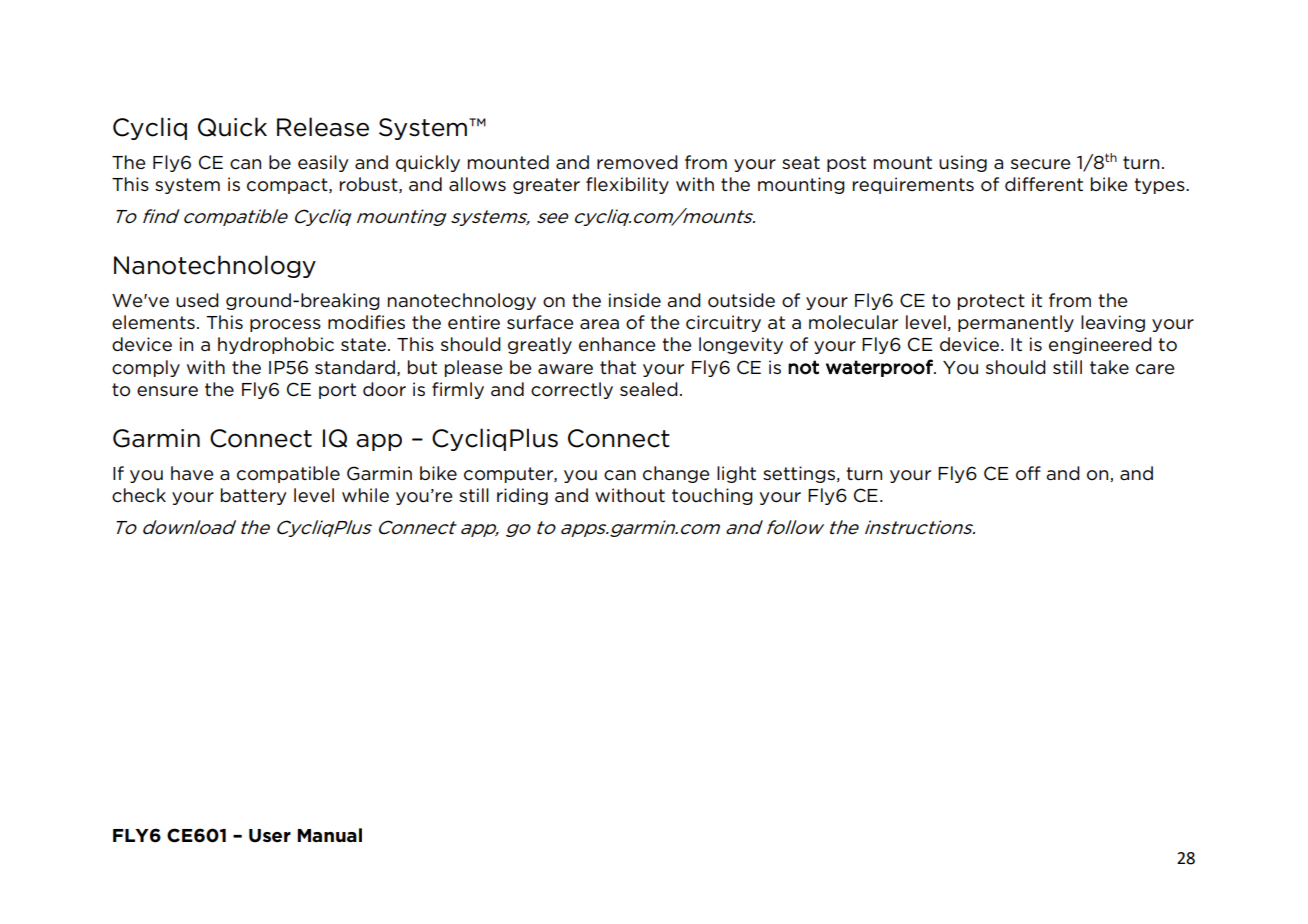  I want to click on permanently, so click(1016, 323).
